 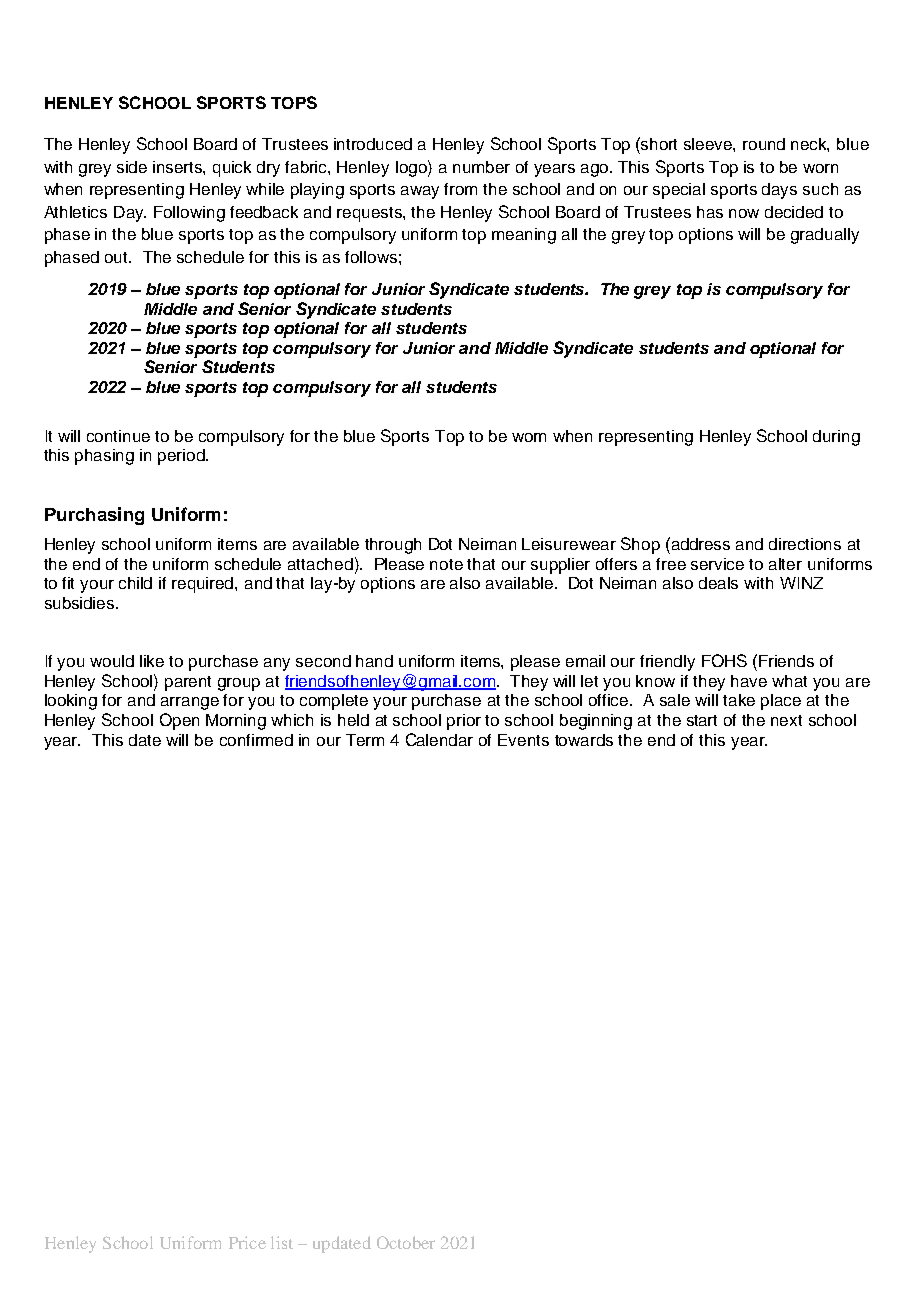 I want to click on October, so click(x=406, y=1242).
